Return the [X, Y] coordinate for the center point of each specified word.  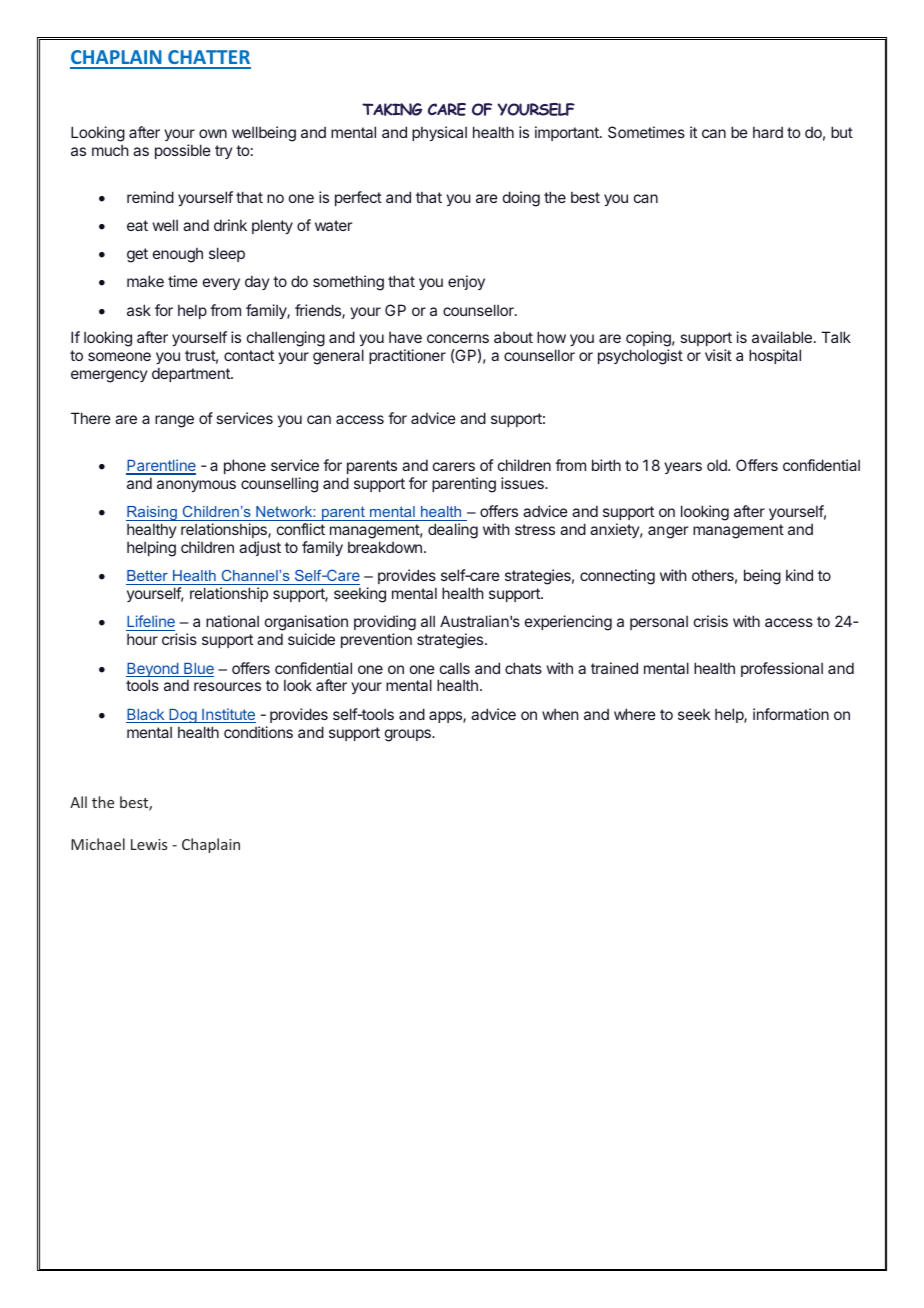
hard [768, 132]
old [718, 465]
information [791, 714]
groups [409, 735]
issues [523, 483]
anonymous [196, 486]
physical [439, 133]
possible [183, 151]
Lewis [149, 844]
